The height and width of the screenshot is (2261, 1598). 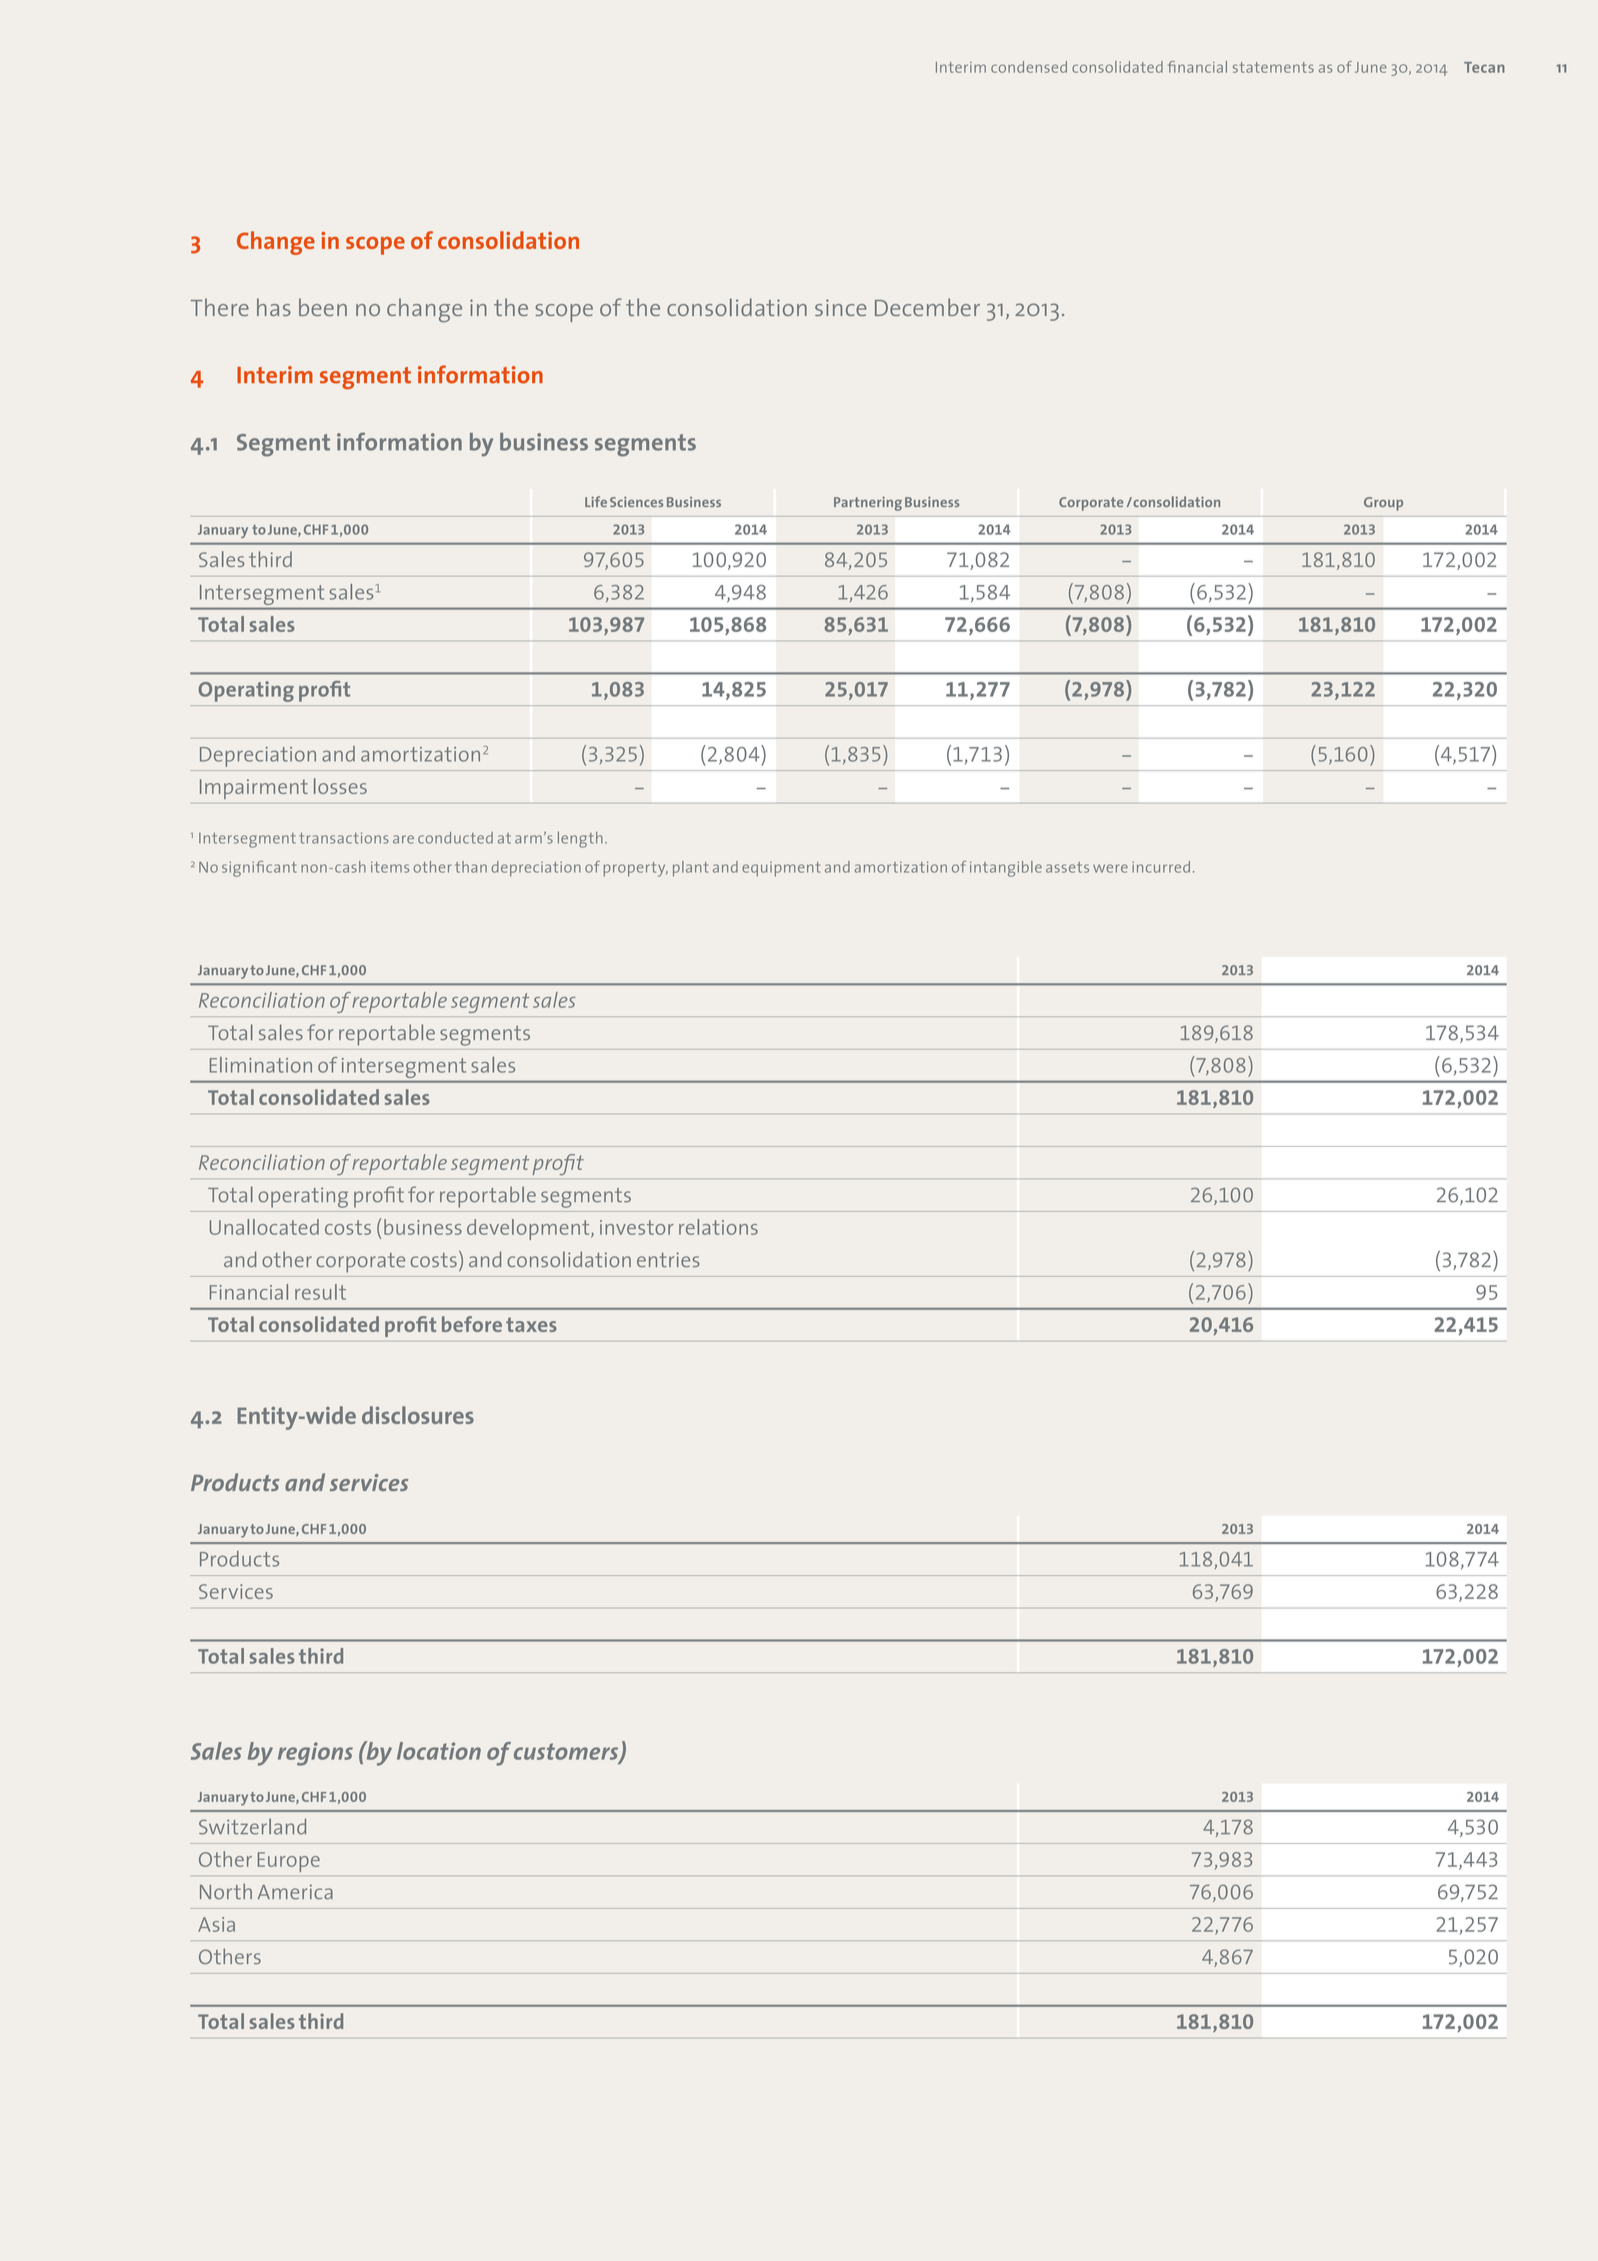 I want to click on were, so click(x=1110, y=868).
